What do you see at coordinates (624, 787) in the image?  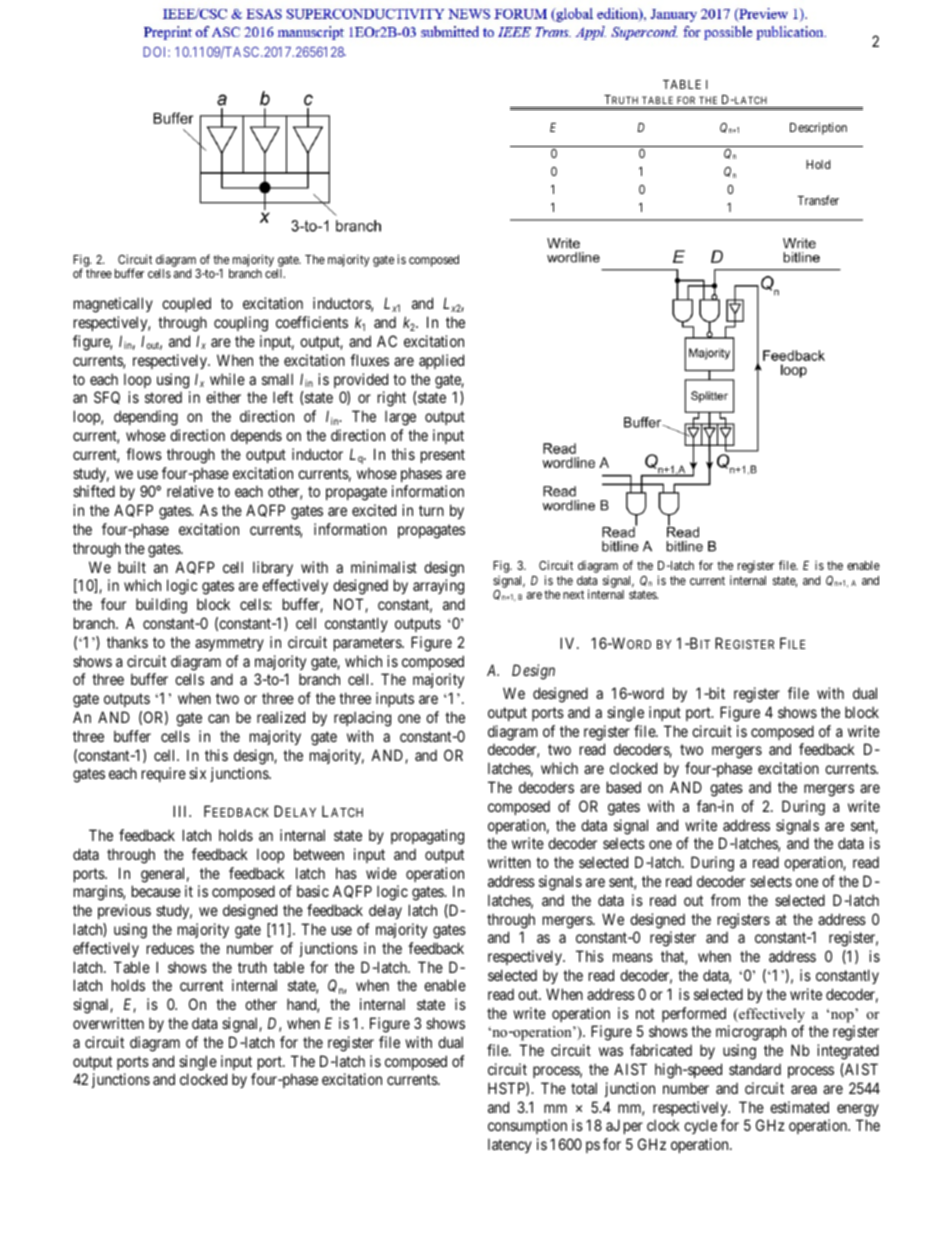 I see `based` at bounding box center [624, 787].
